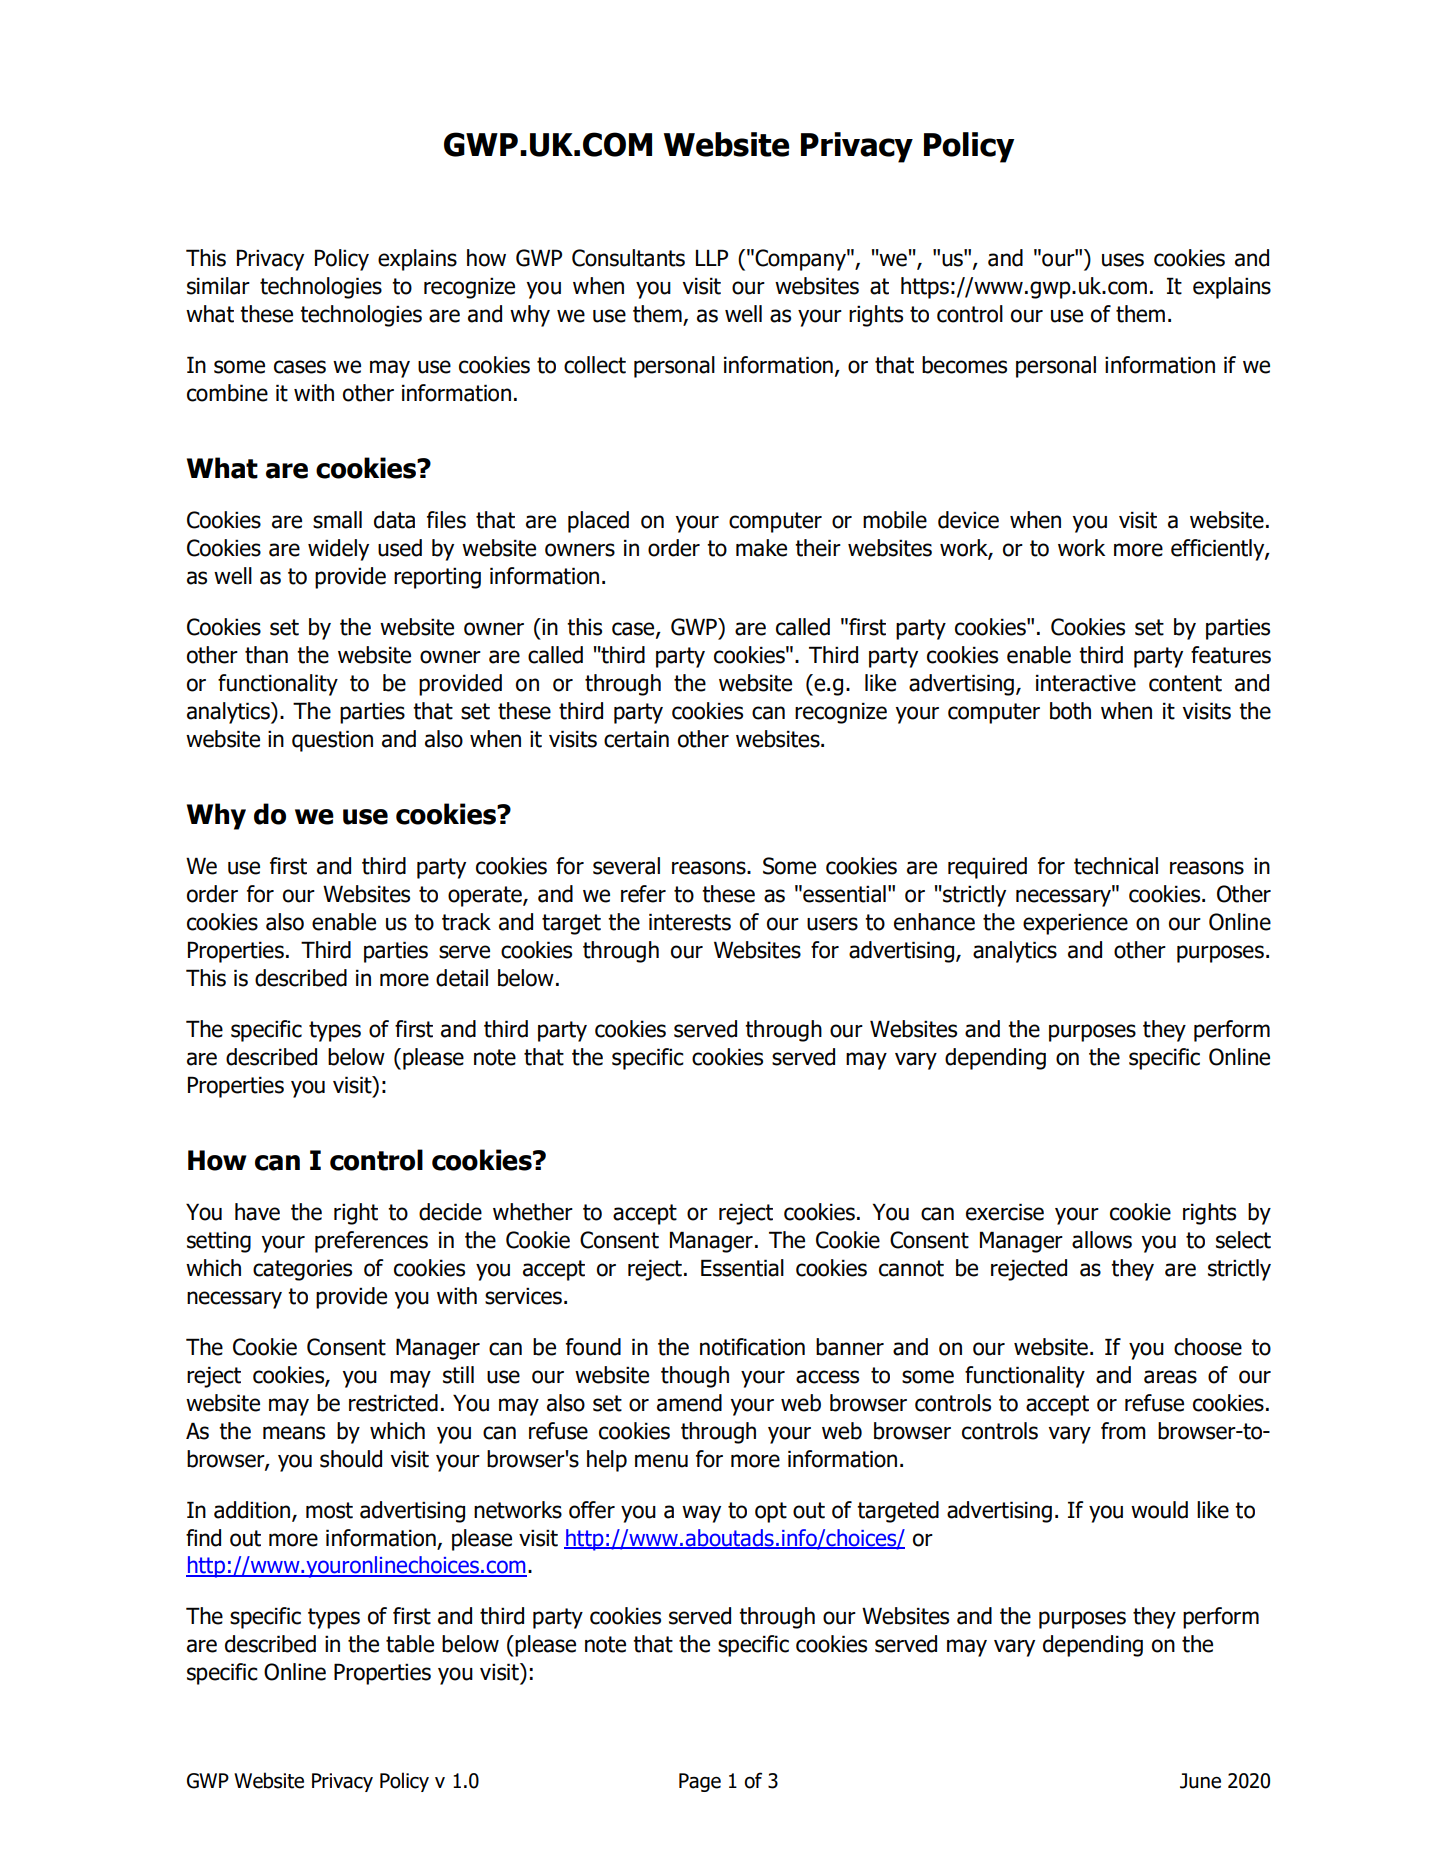 The image size is (1440, 1863). I want to click on similar, so click(218, 286).
